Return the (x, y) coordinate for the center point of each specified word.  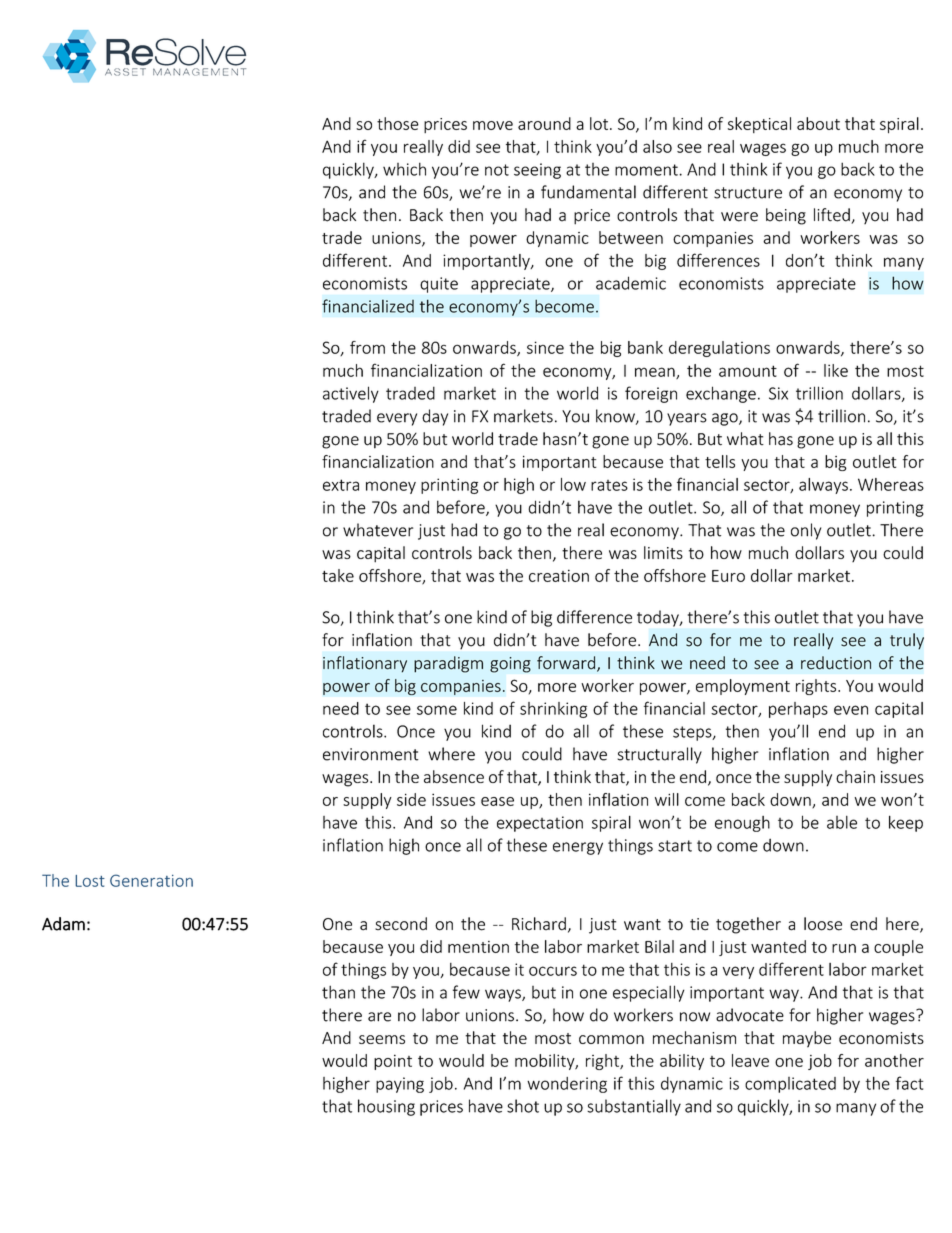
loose (823, 924)
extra (341, 485)
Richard (539, 924)
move (493, 125)
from (367, 347)
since (545, 347)
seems (382, 1039)
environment (371, 754)
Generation (151, 880)
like (836, 370)
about (818, 123)
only (806, 531)
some (437, 710)
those (398, 123)
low (573, 484)
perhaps (798, 710)
